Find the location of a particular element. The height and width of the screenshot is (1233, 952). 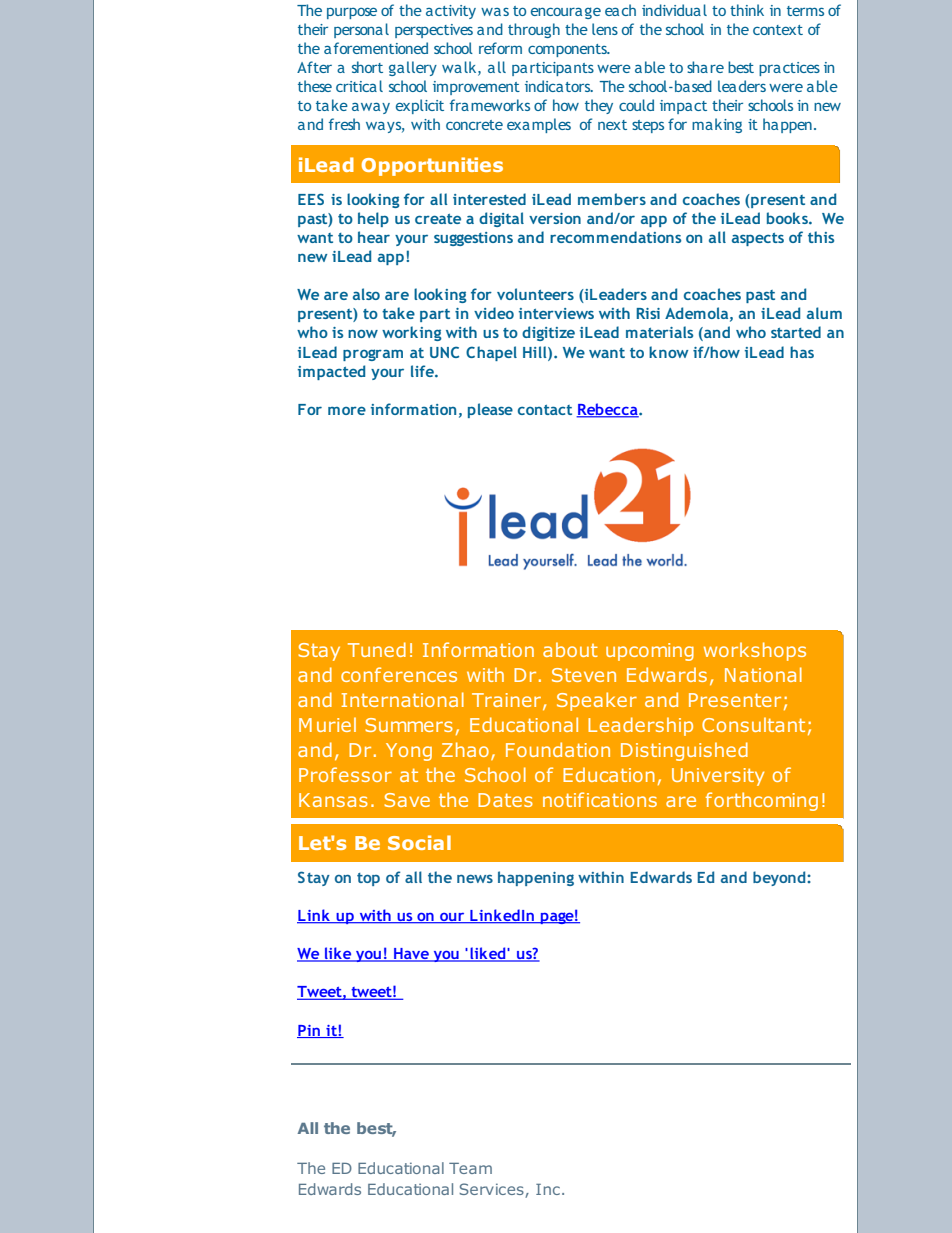

forthcoming is located at coordinates (762, 801).
